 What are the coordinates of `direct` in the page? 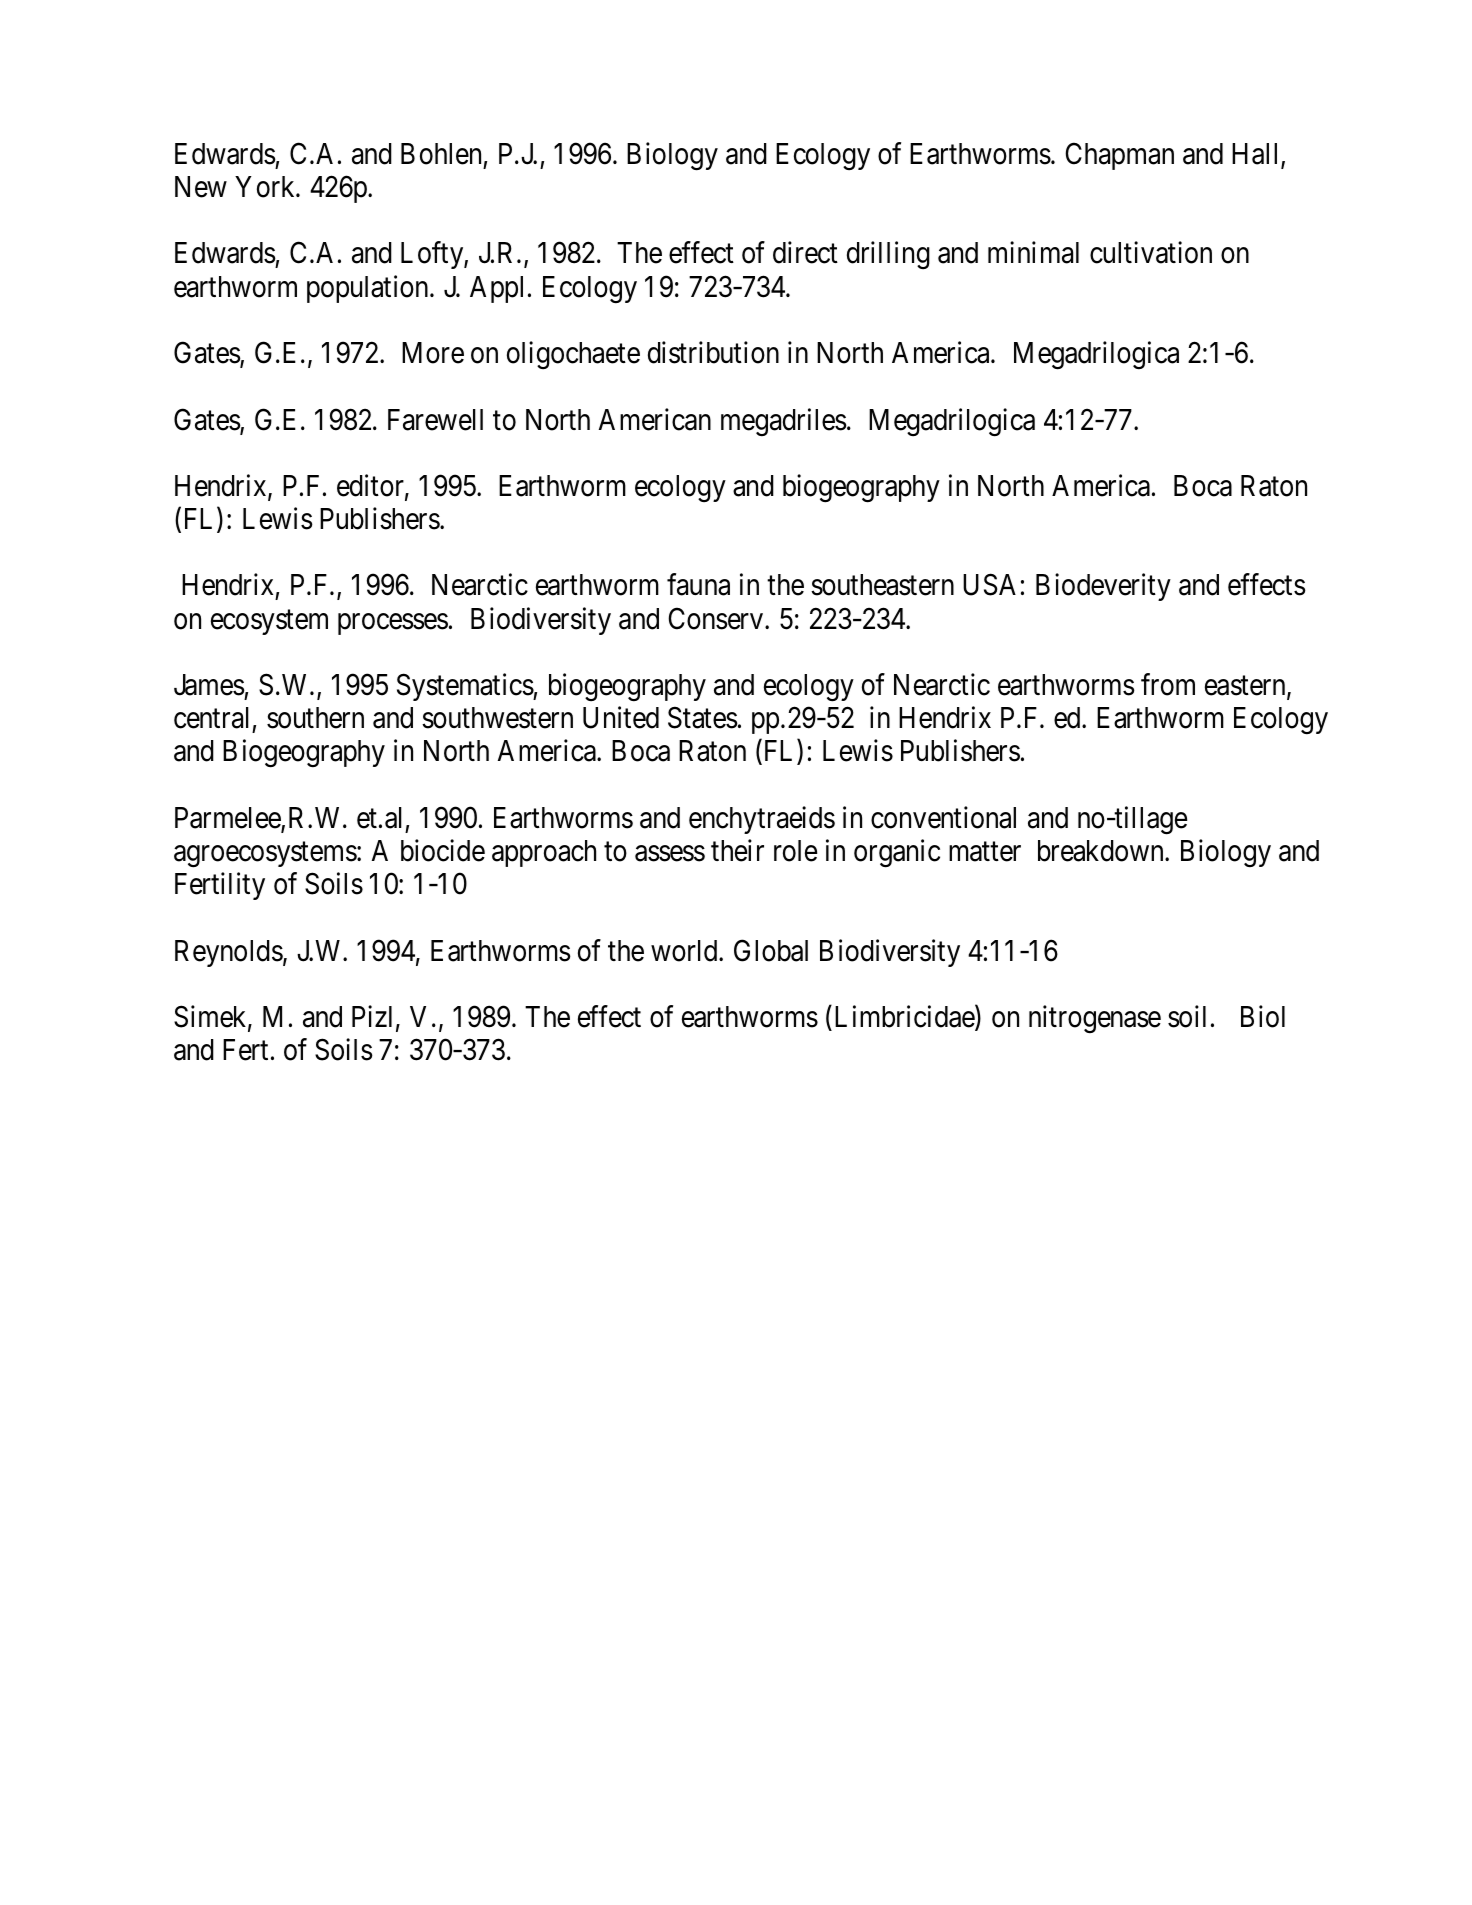 It's located at (805, 253).
